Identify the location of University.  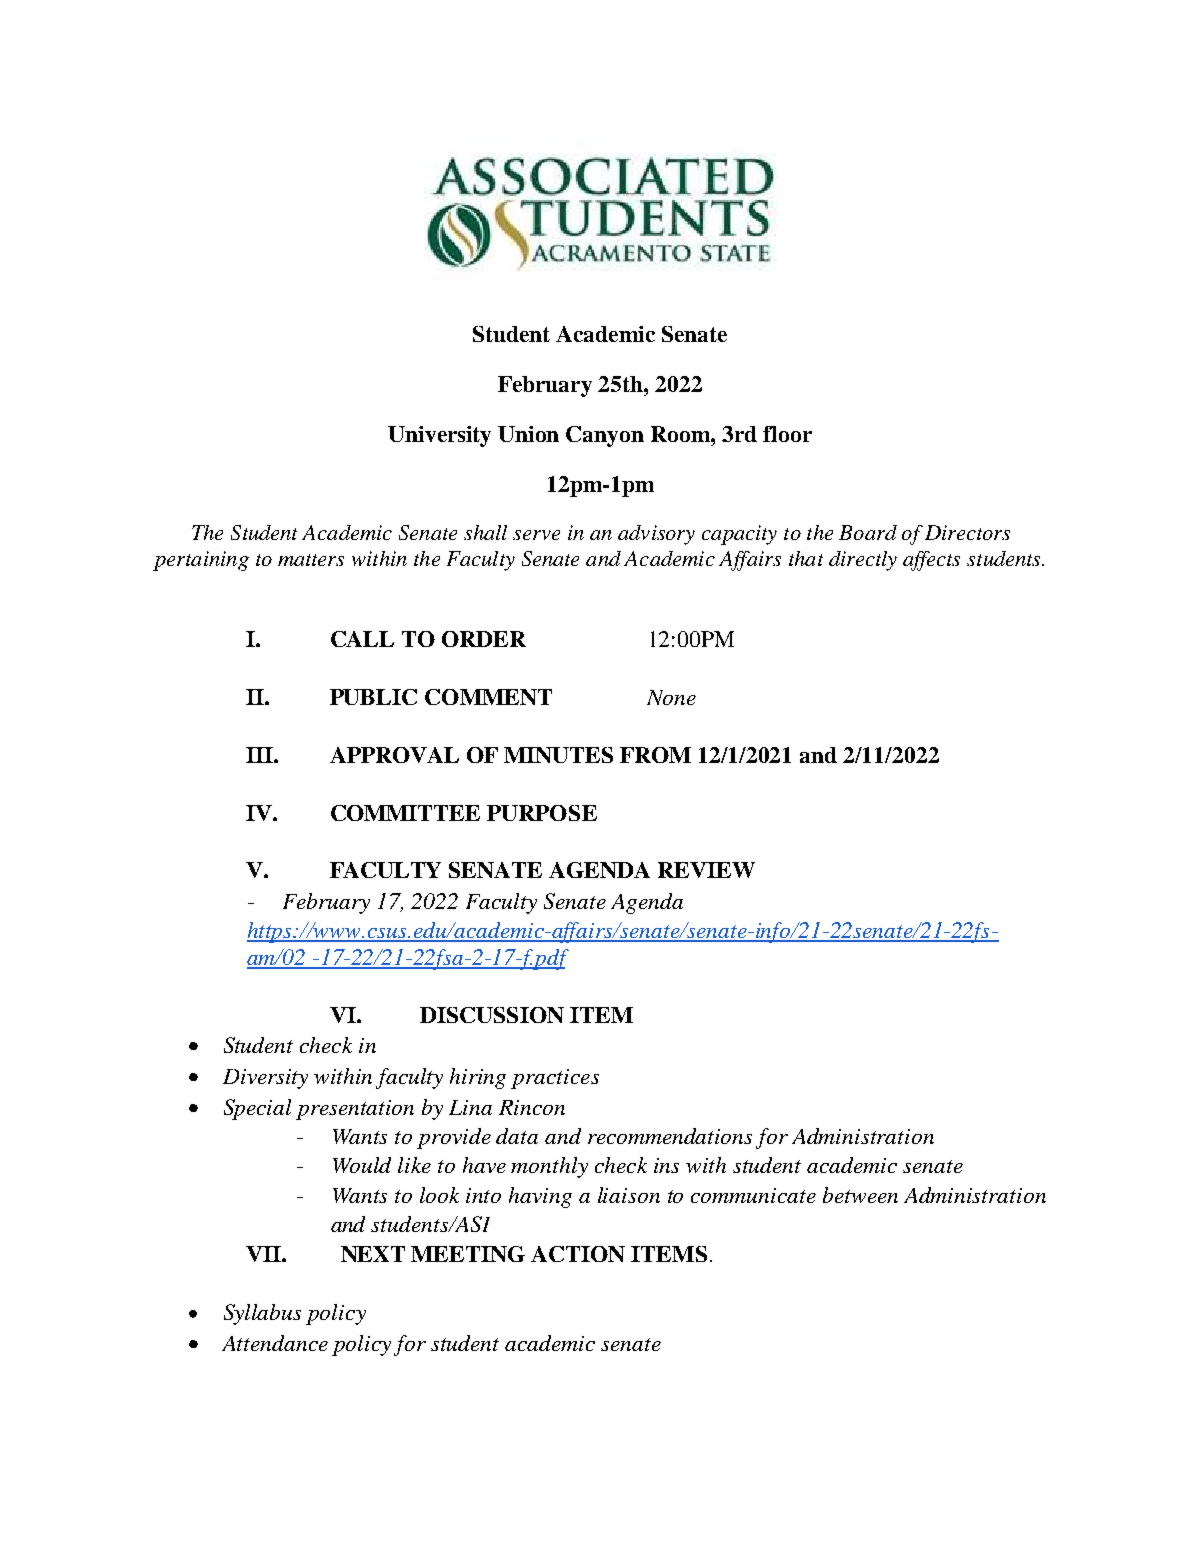
(439, 436).
